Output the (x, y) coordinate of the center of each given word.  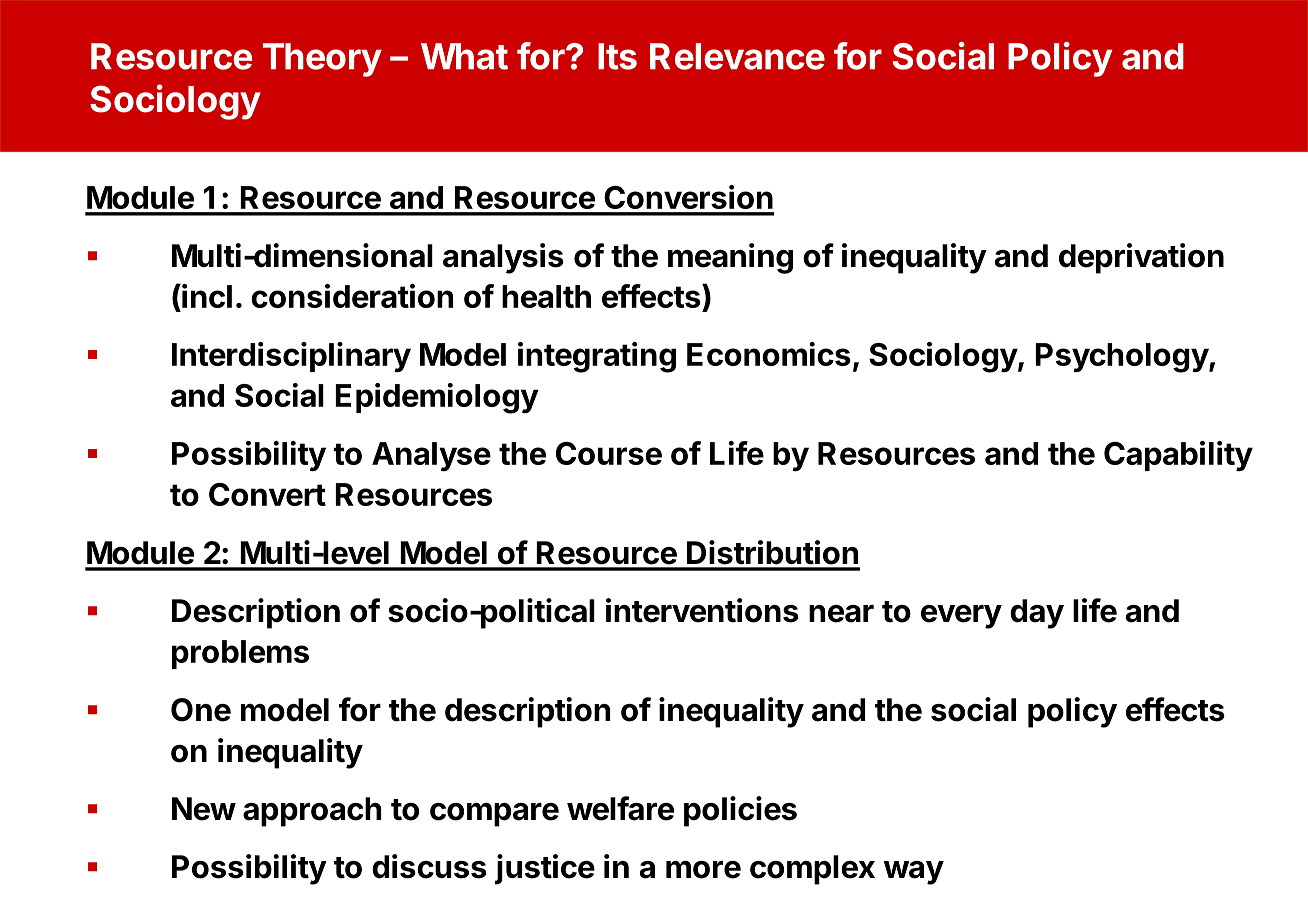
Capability (1178, 456)
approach (312, 812)
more (703, 869)
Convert (267, 494)
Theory (322, 60)
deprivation (1141, 258)
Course (609, 453)
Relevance (737, 56)
